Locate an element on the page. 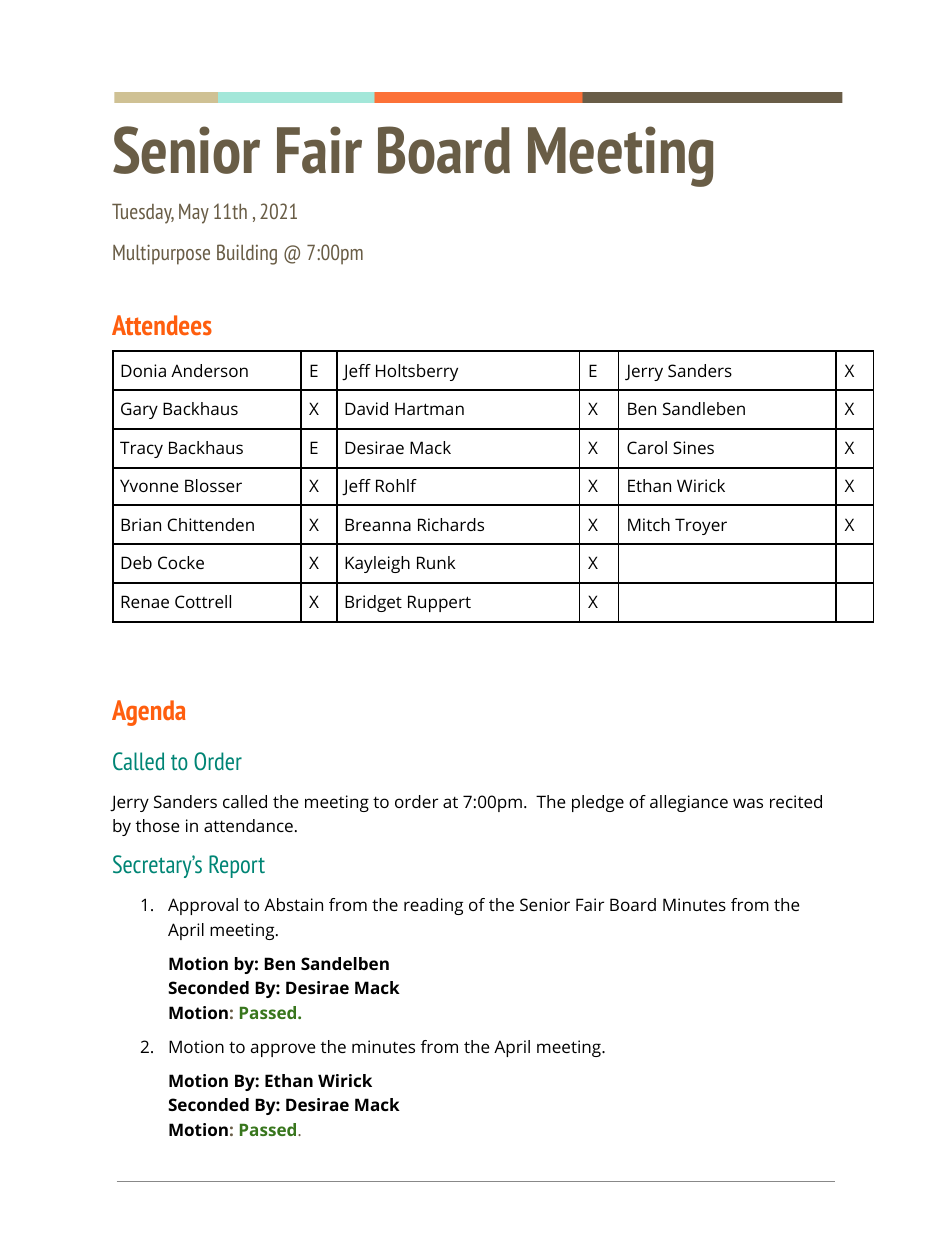  Hartman is located at coordinates (429, 408).
